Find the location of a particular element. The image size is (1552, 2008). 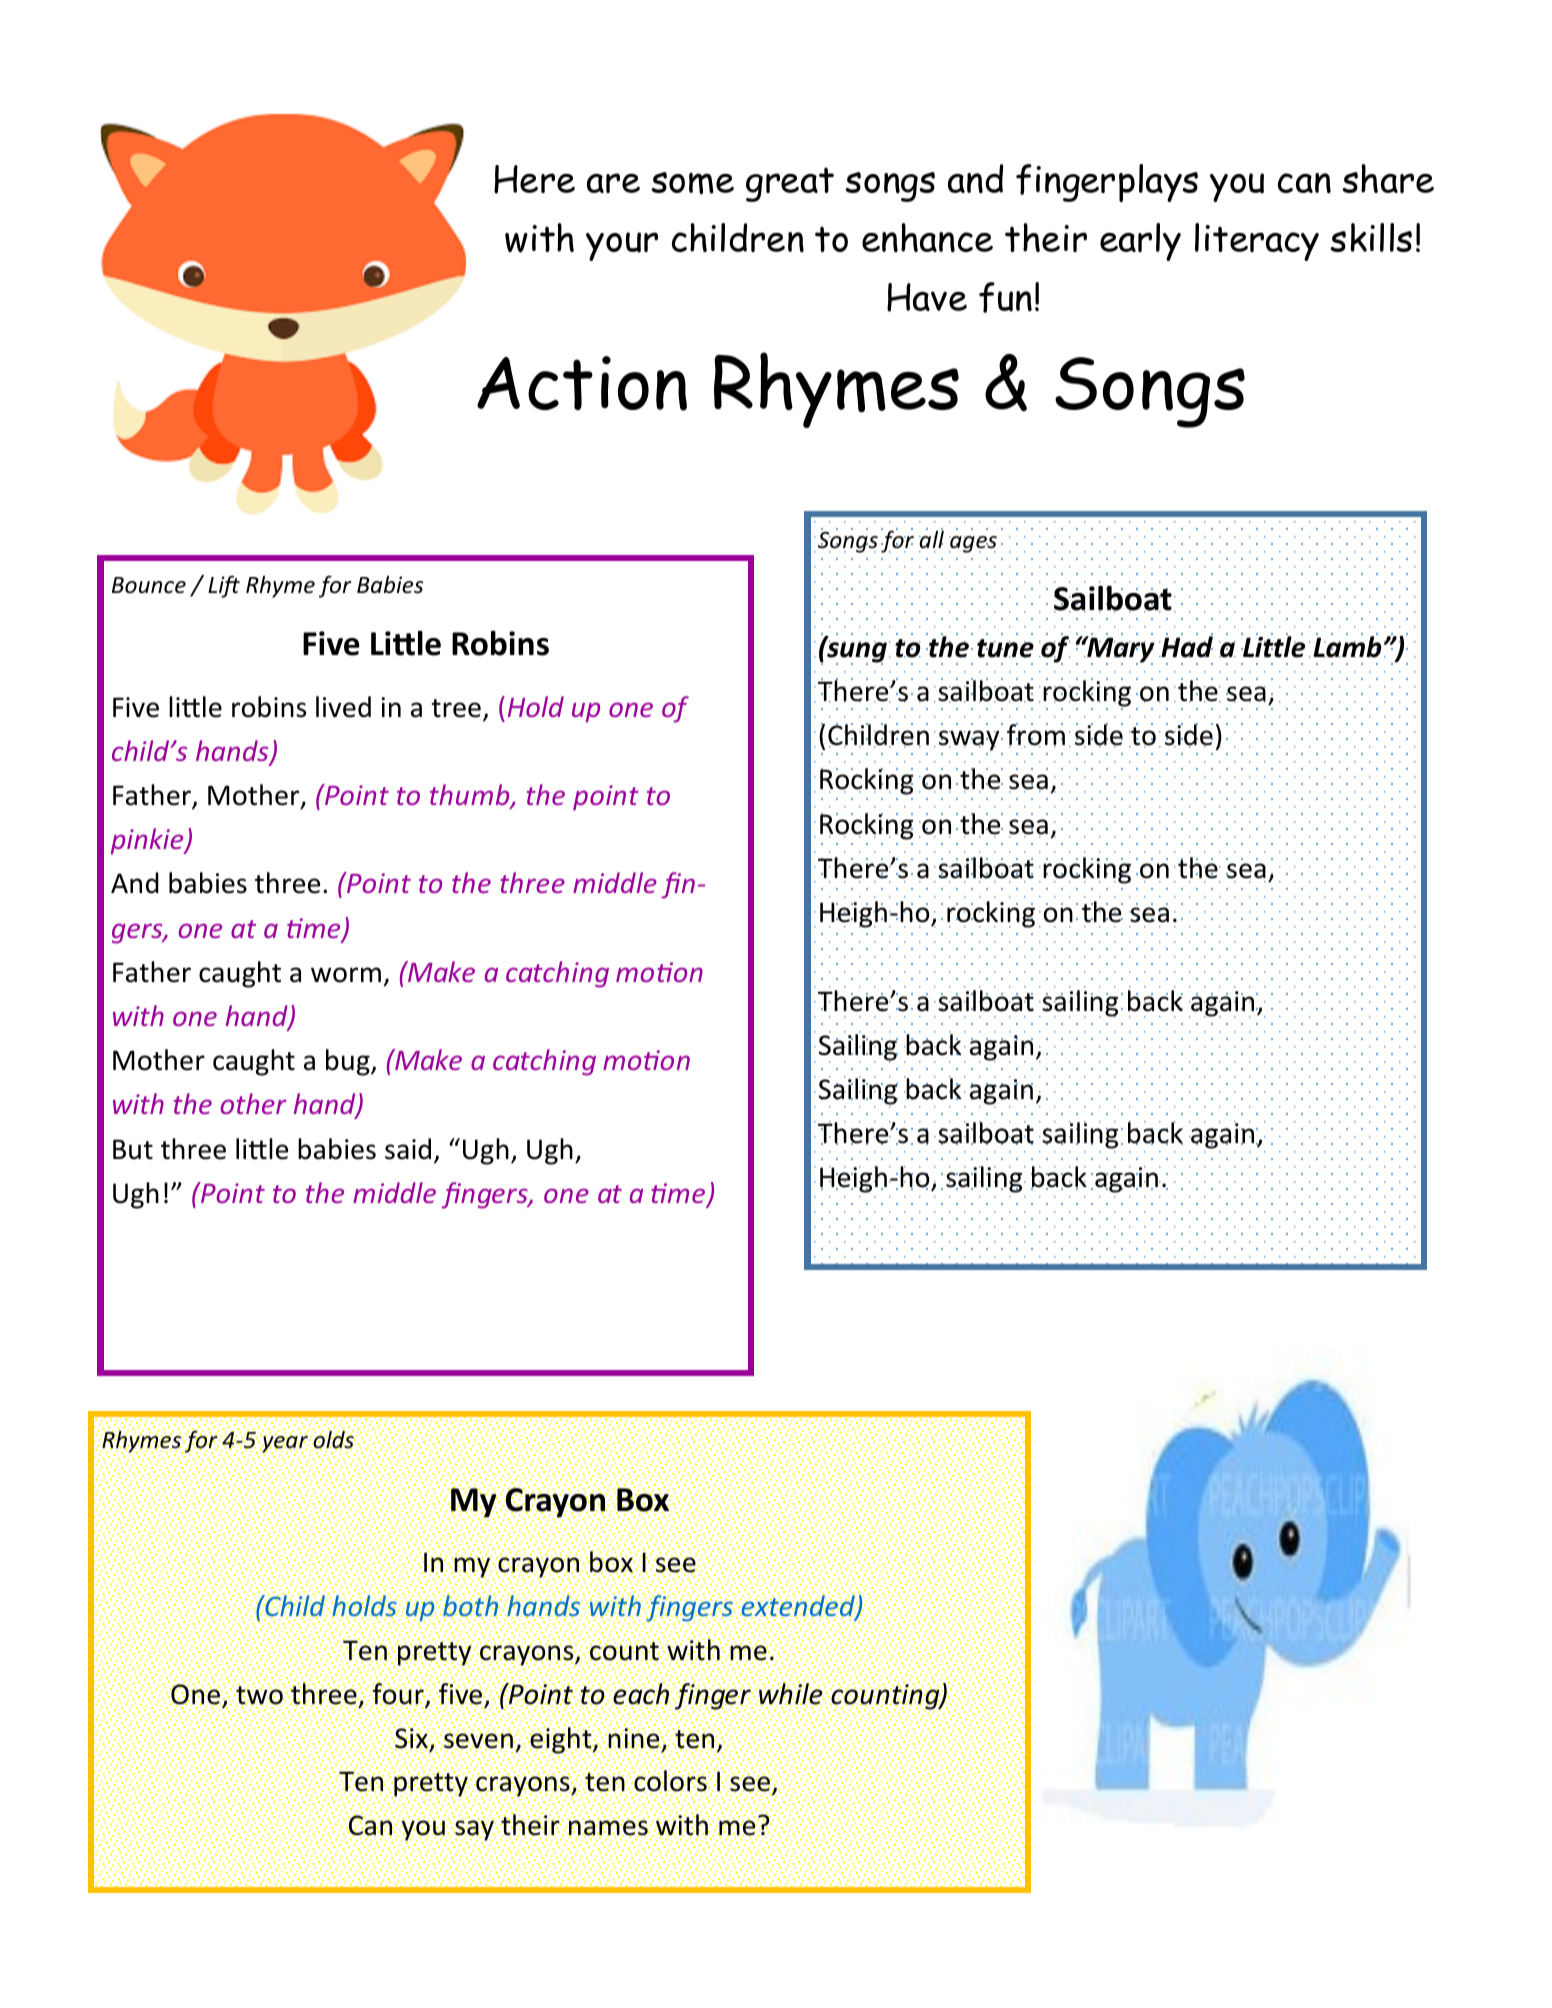

great is located at coordinates (790, 184).
